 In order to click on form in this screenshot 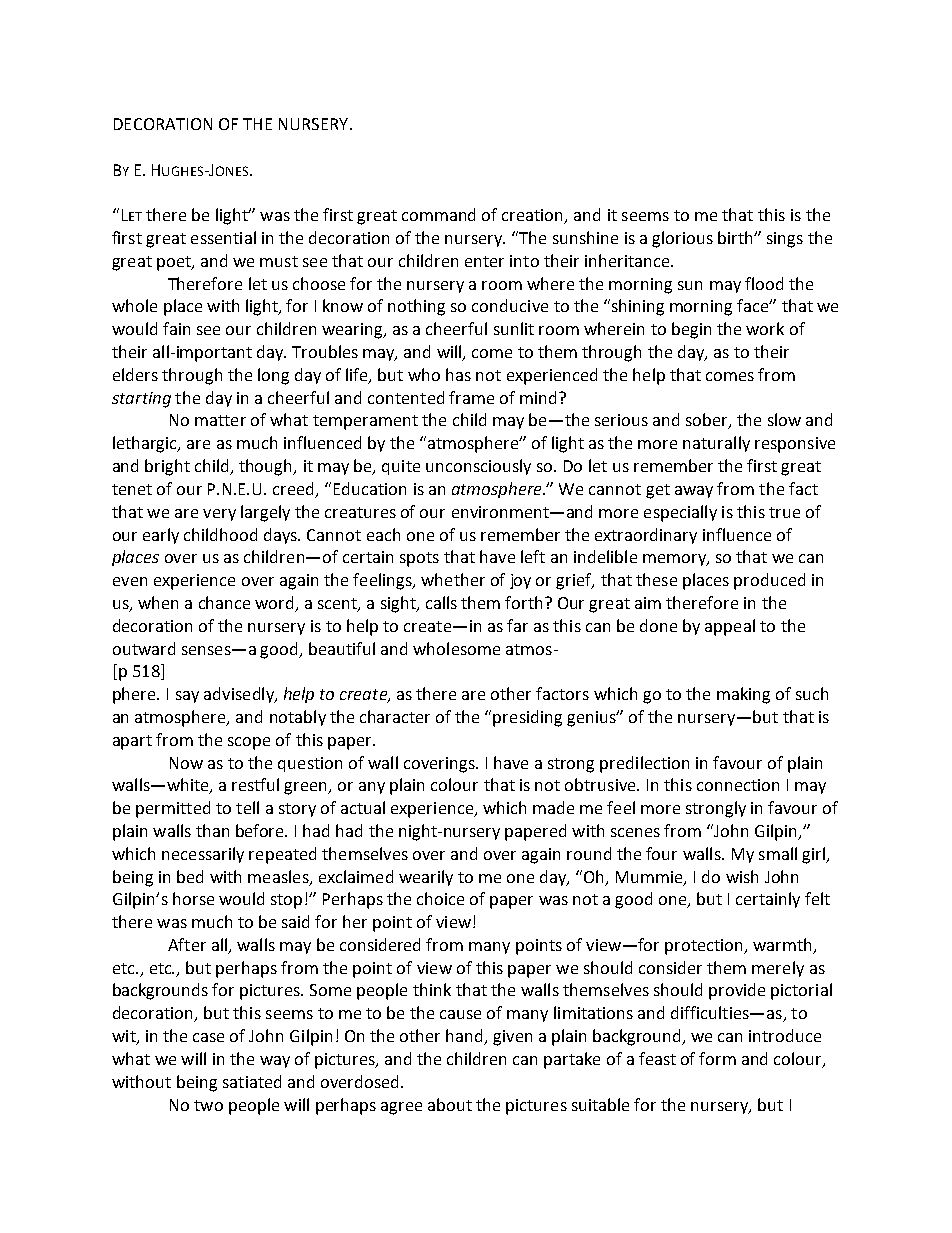, I will do `click(717, 1058)`.
